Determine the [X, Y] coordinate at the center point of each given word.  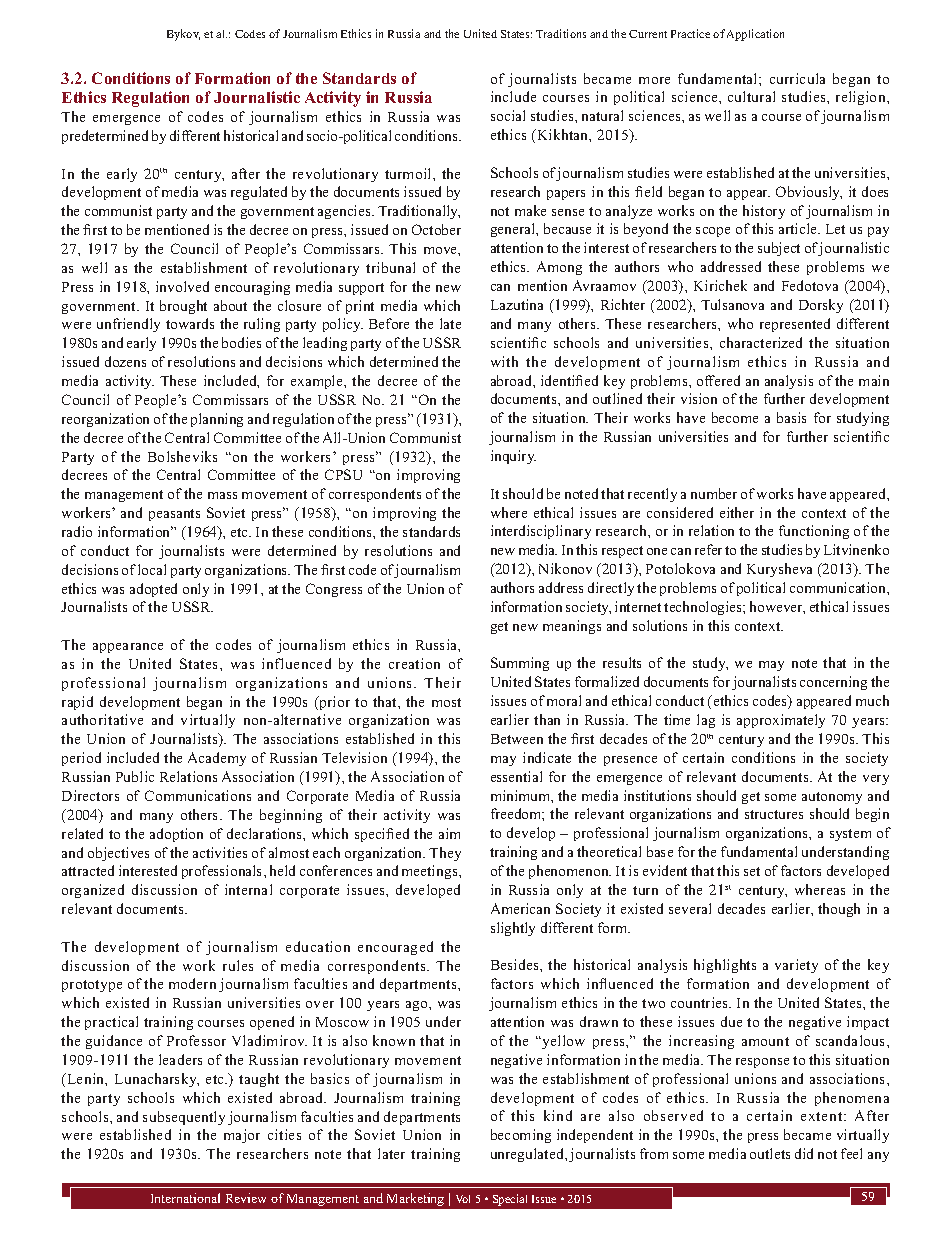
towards [190, 323]
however [777, 607]
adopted [153, 590]
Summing [520, 664]
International [185, 1198]
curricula [797, 78]
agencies [345, 212]
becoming [521, 1136]
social [508, 115]
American [520, 908]
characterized [761, 342]
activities [220, 852]
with [504, 361]
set [752, 871]
